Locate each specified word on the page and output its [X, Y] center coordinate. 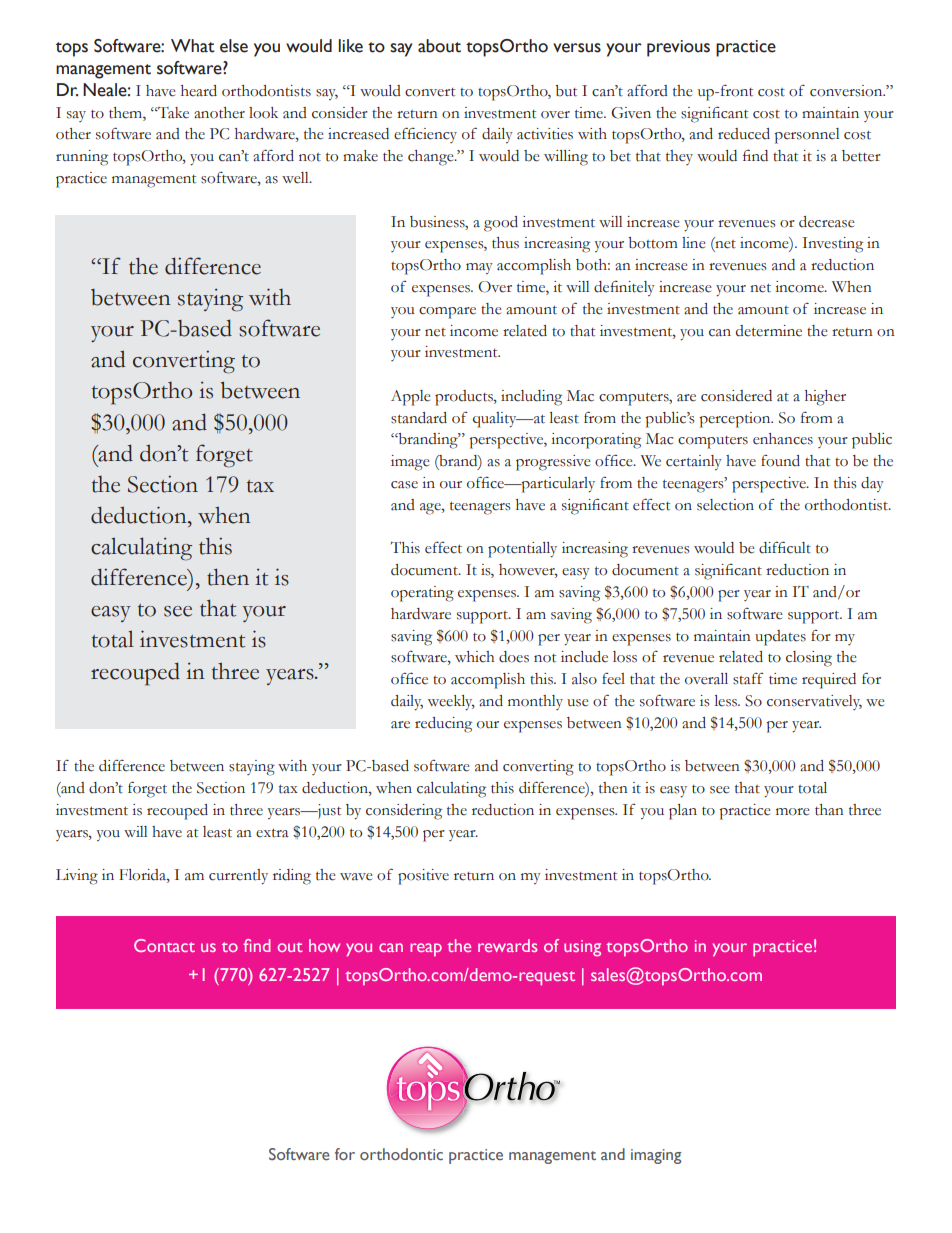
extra [272, 833]
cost [771, 92]
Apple [411, 398]
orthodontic [401, 1154]
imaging [656, 1156]
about [439, 46]
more [793, 812]
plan [683, 812]
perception [736, 420]
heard [199, 91]
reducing [443, 725]
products [465, 398]
